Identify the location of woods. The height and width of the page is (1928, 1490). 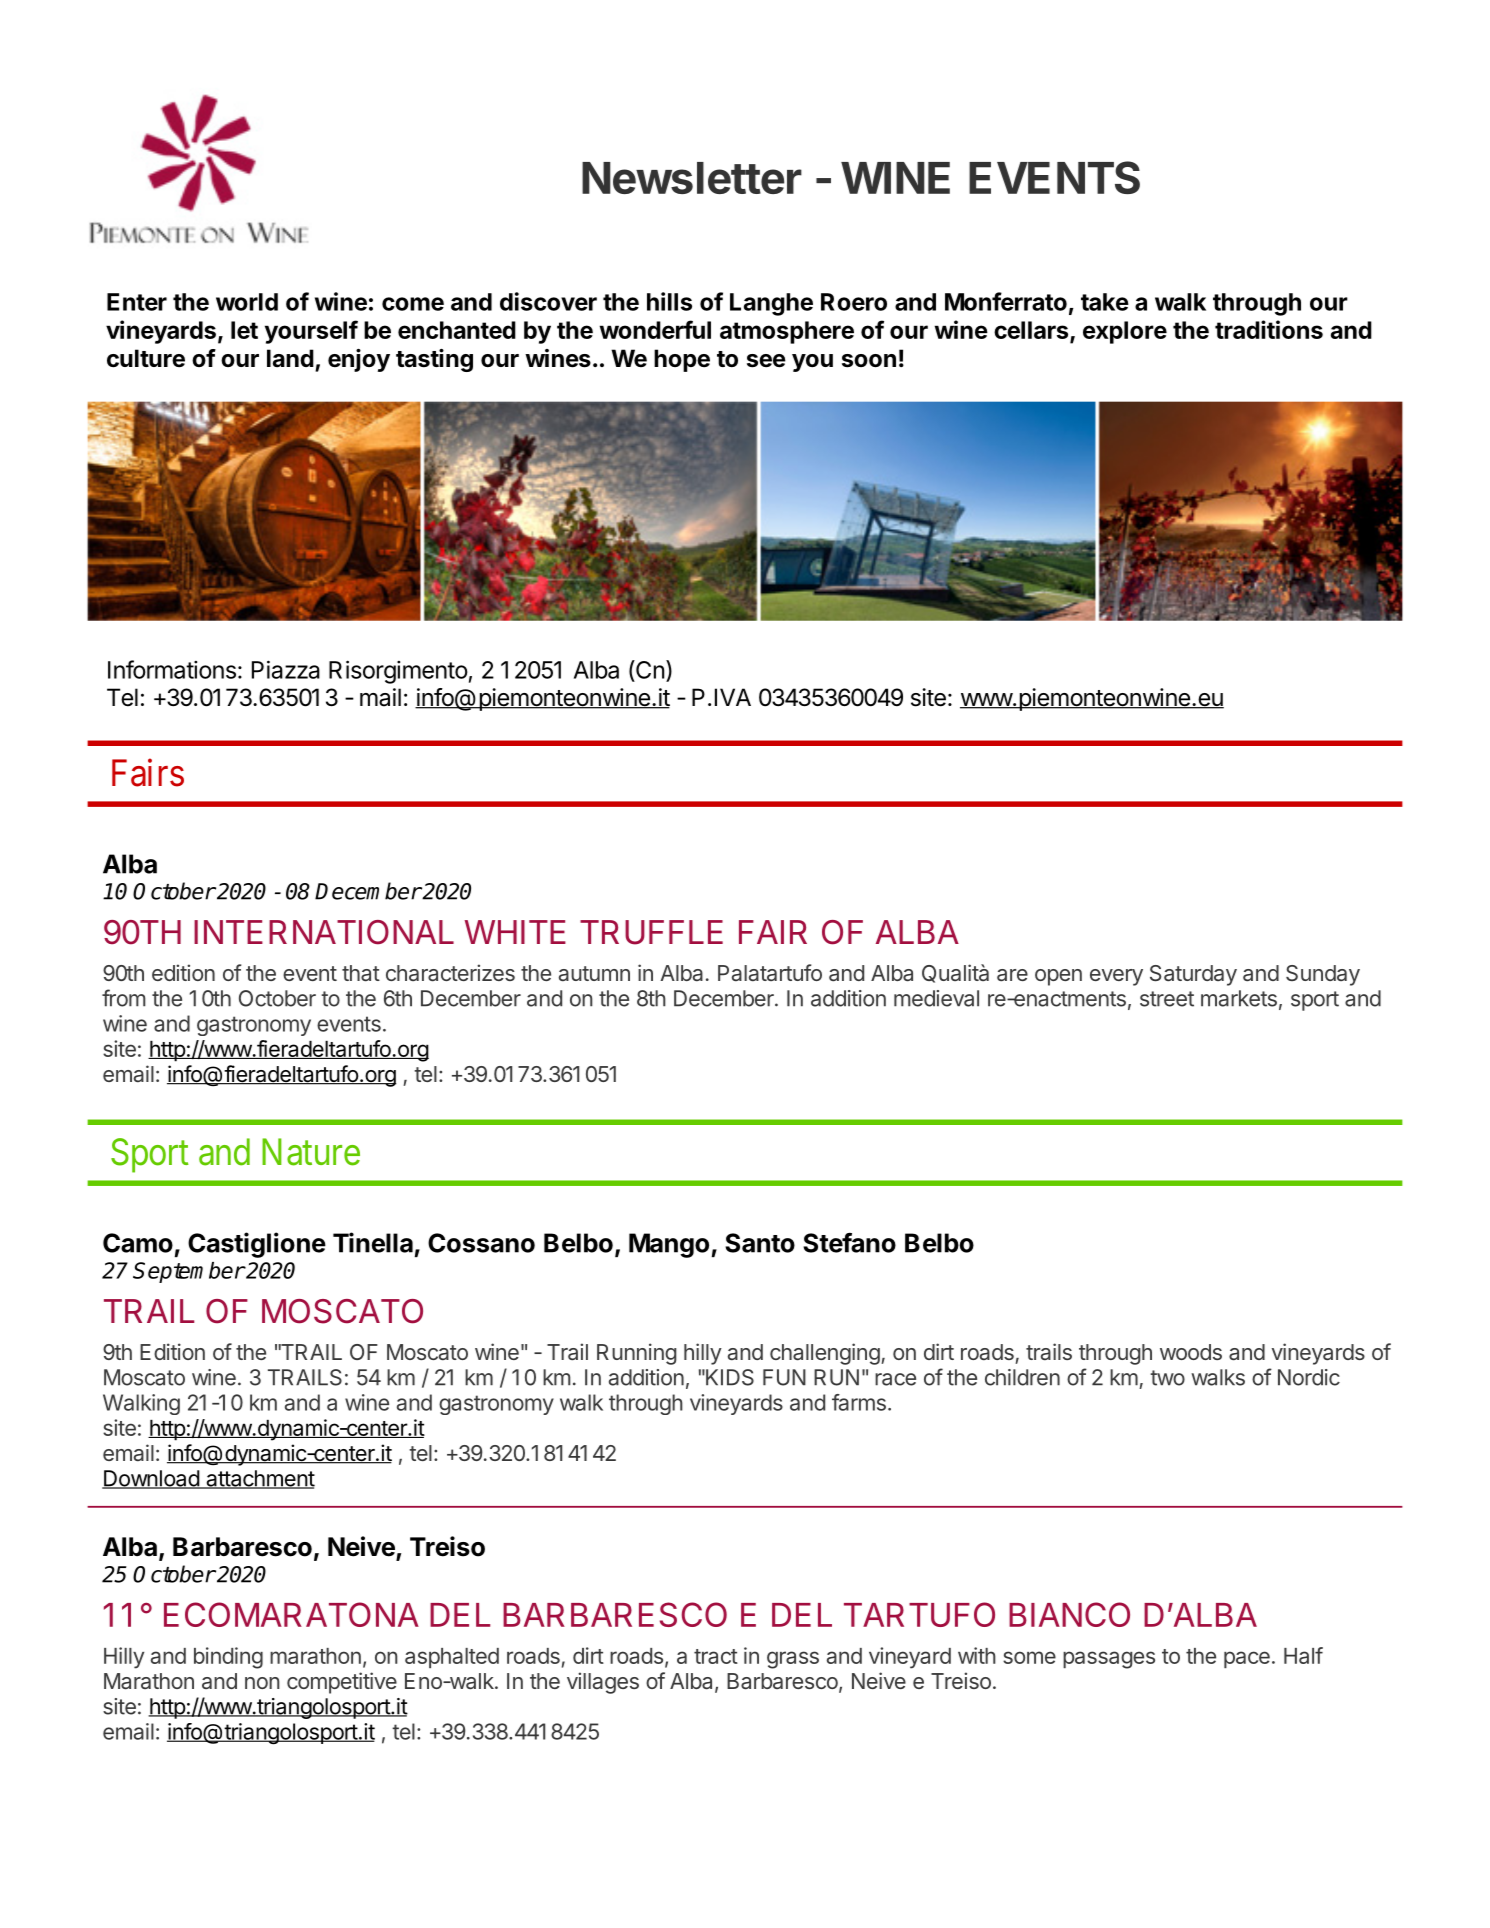
(1191, 1352).
